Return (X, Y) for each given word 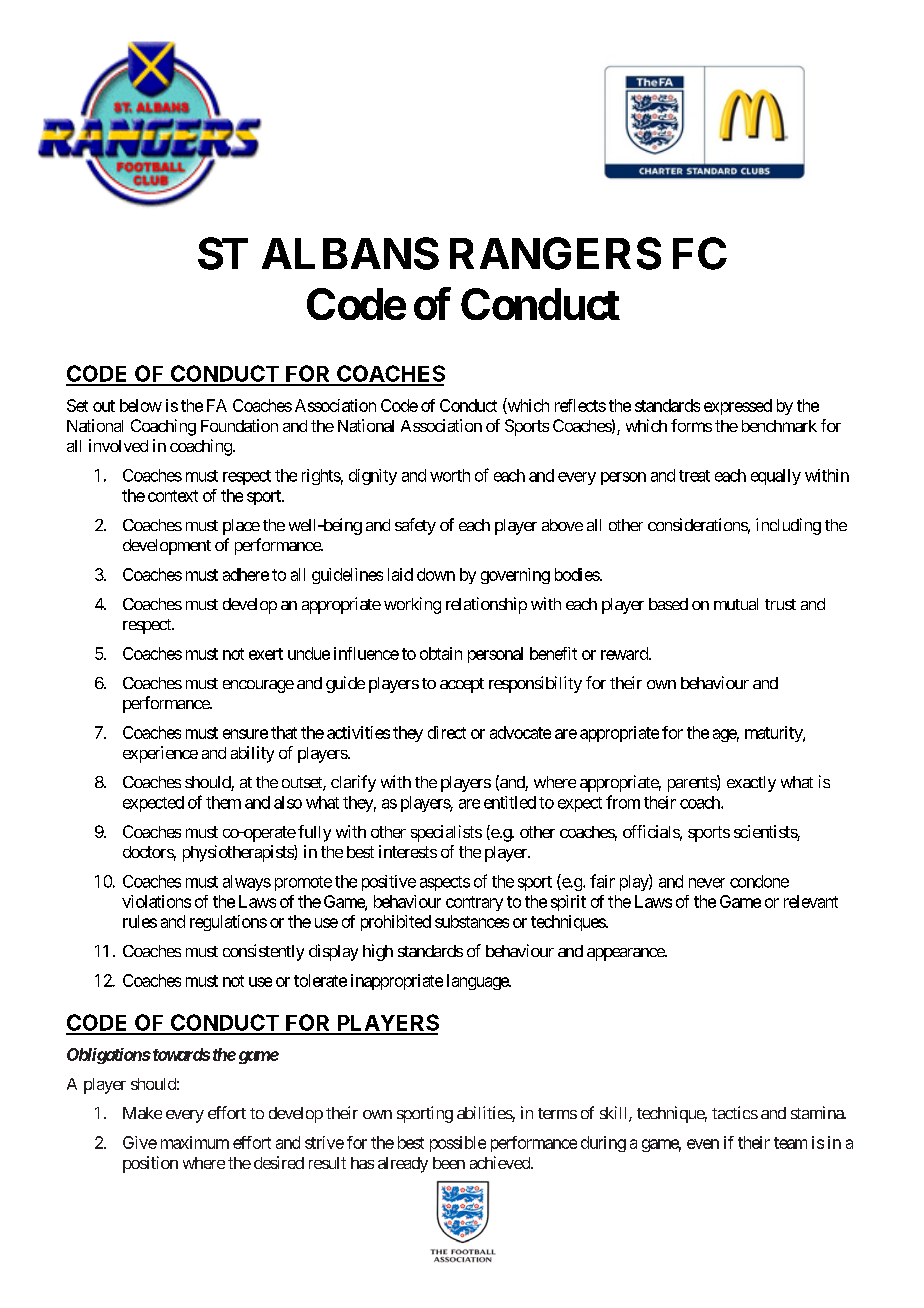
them (223, 802)
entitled (510, 802)
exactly (751, 784)
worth (450, 475)
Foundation (239, 425)
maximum (195, 1142)
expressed (738, 407)
